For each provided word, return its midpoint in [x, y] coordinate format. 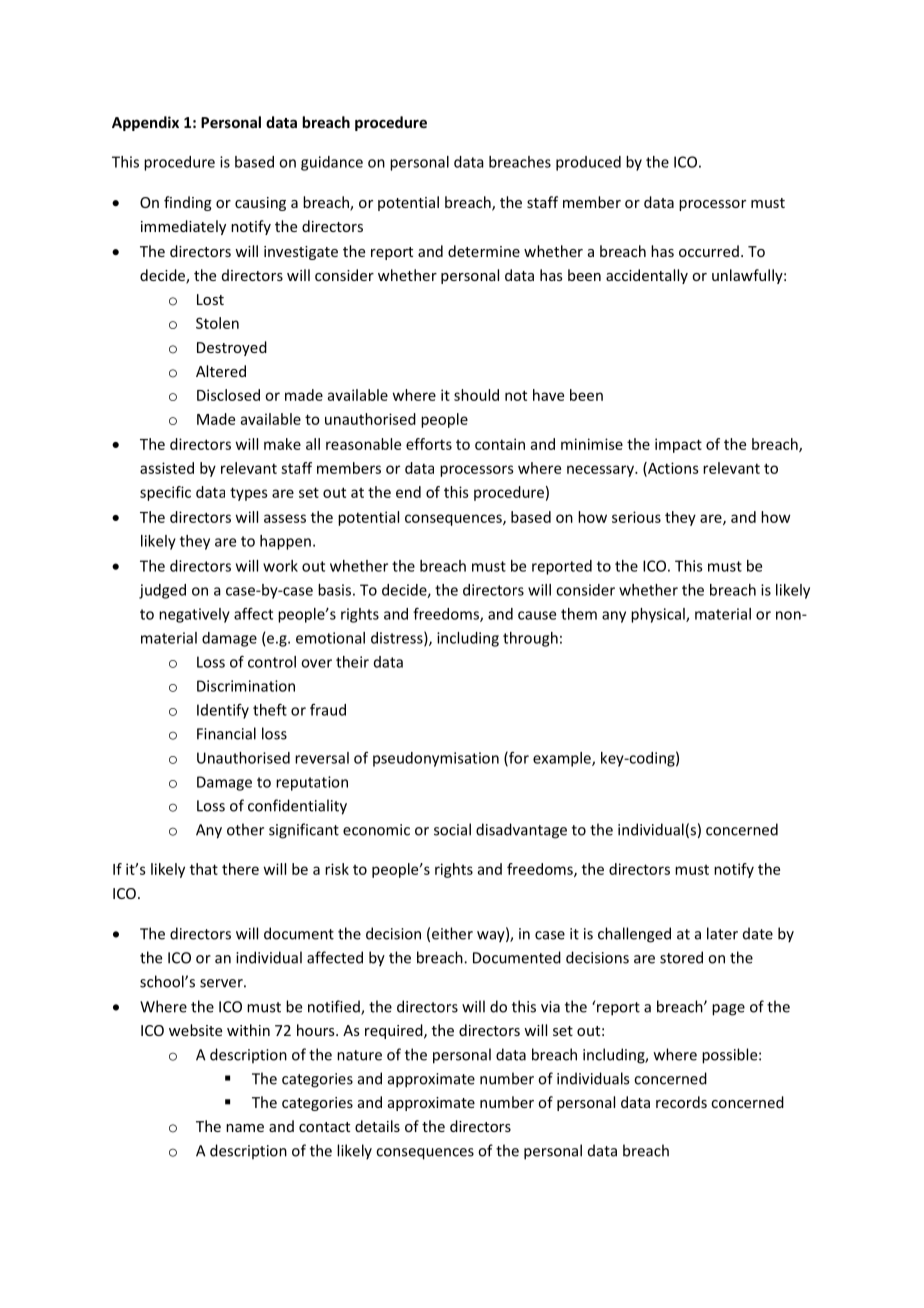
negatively [194, 615]
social [452, 829]
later [722, 933]
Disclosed [228, 395]
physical [659, 615]
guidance [332, 163]
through [530, 639]
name [245, 1128]
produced [588, 163]
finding [188, 203]
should [476, 395]
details [377, 1126]
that [204, 869]
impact [678, 445]
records [681, 1102]
